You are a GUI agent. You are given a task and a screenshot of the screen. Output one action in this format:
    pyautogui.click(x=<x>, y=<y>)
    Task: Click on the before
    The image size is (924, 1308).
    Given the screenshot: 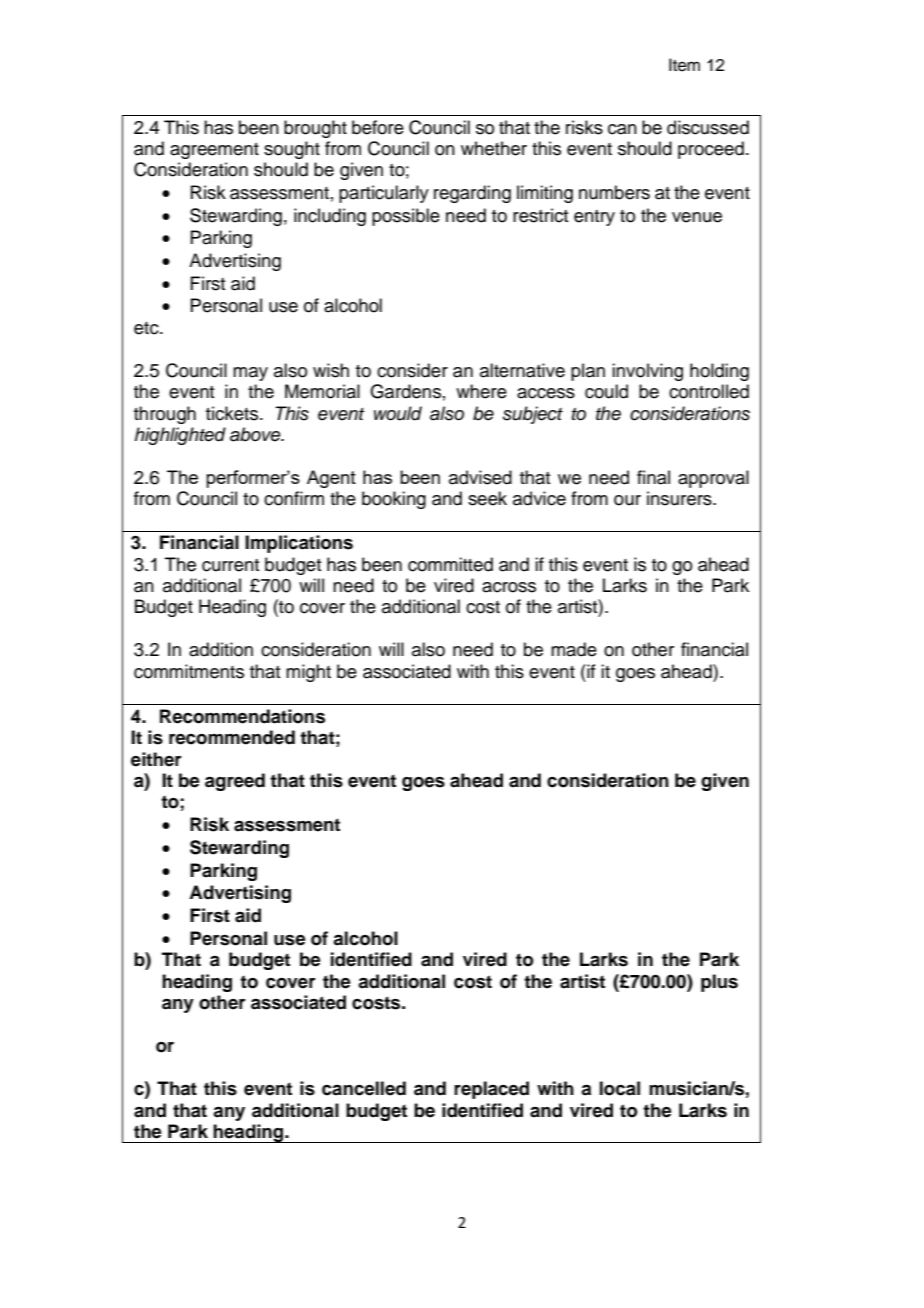 What is the action you would take?
    pyautogui.click(x=378, y=127)
